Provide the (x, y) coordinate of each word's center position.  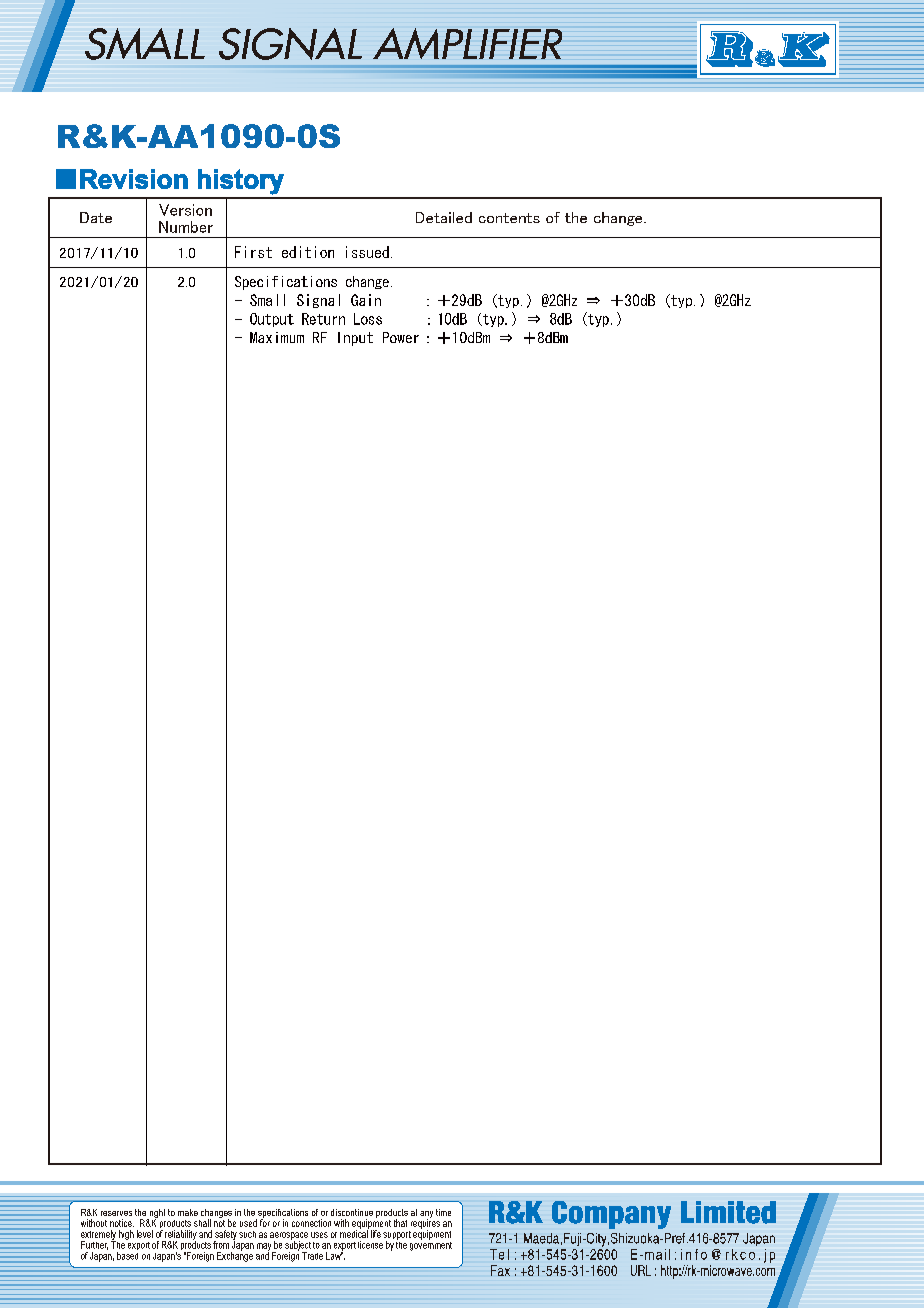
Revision (134, 179)
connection (311, 1223)
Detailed (444, 217)
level (145, 1234)
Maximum (277, 337)
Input (355, 339)
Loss (368, 319)
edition (308, 252)
